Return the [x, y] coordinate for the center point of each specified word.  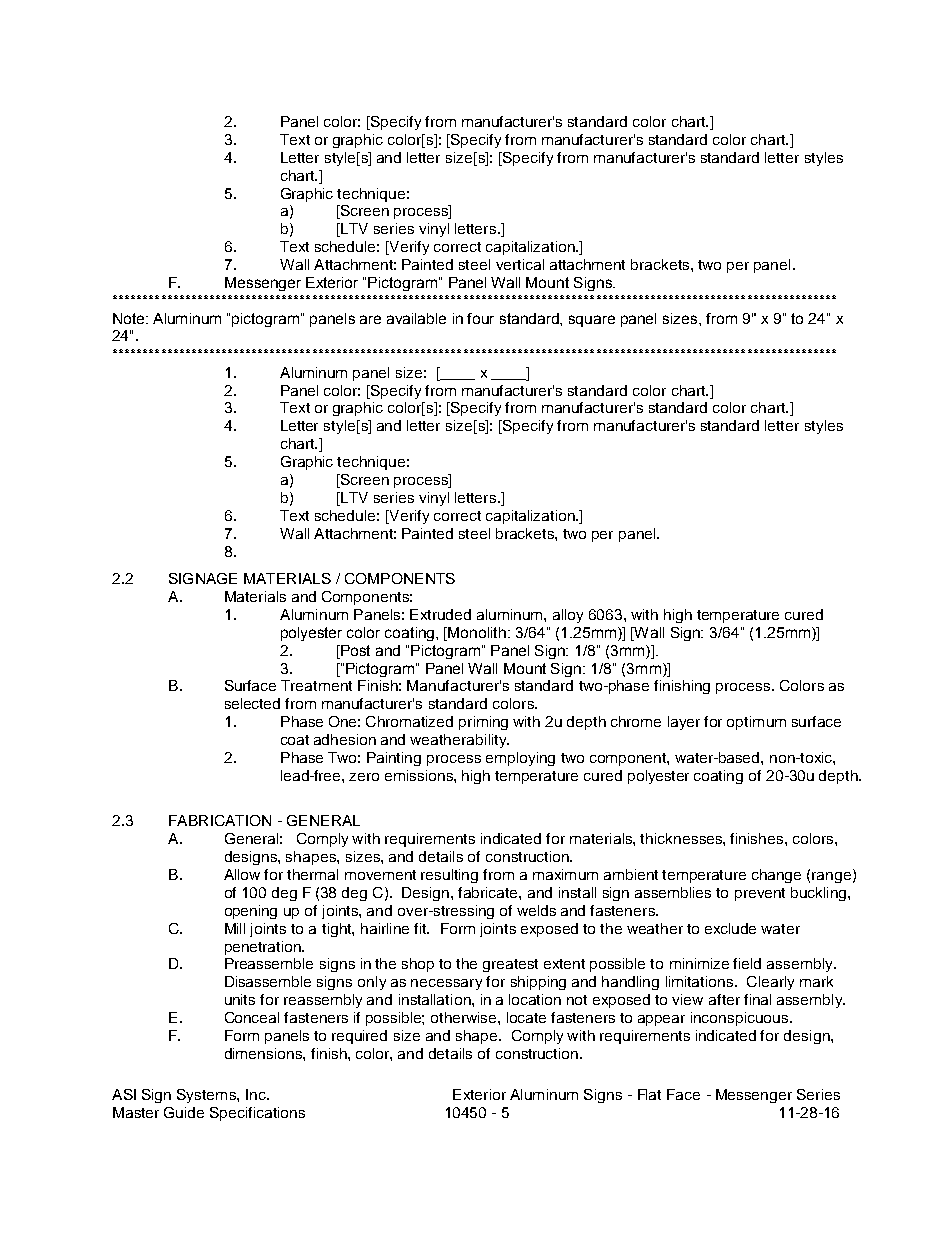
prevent [760, 894]
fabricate [489, 892]
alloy [568, 616]
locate [526, 1017]
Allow [242, 874]
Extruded [440, 614]
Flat [649, 1094]
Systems [207, 1096]
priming [483, 723]
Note [130, 318]
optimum [756, 723]
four [480, 318]
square [592, 321]
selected [252, 703]
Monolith [478, 632]
